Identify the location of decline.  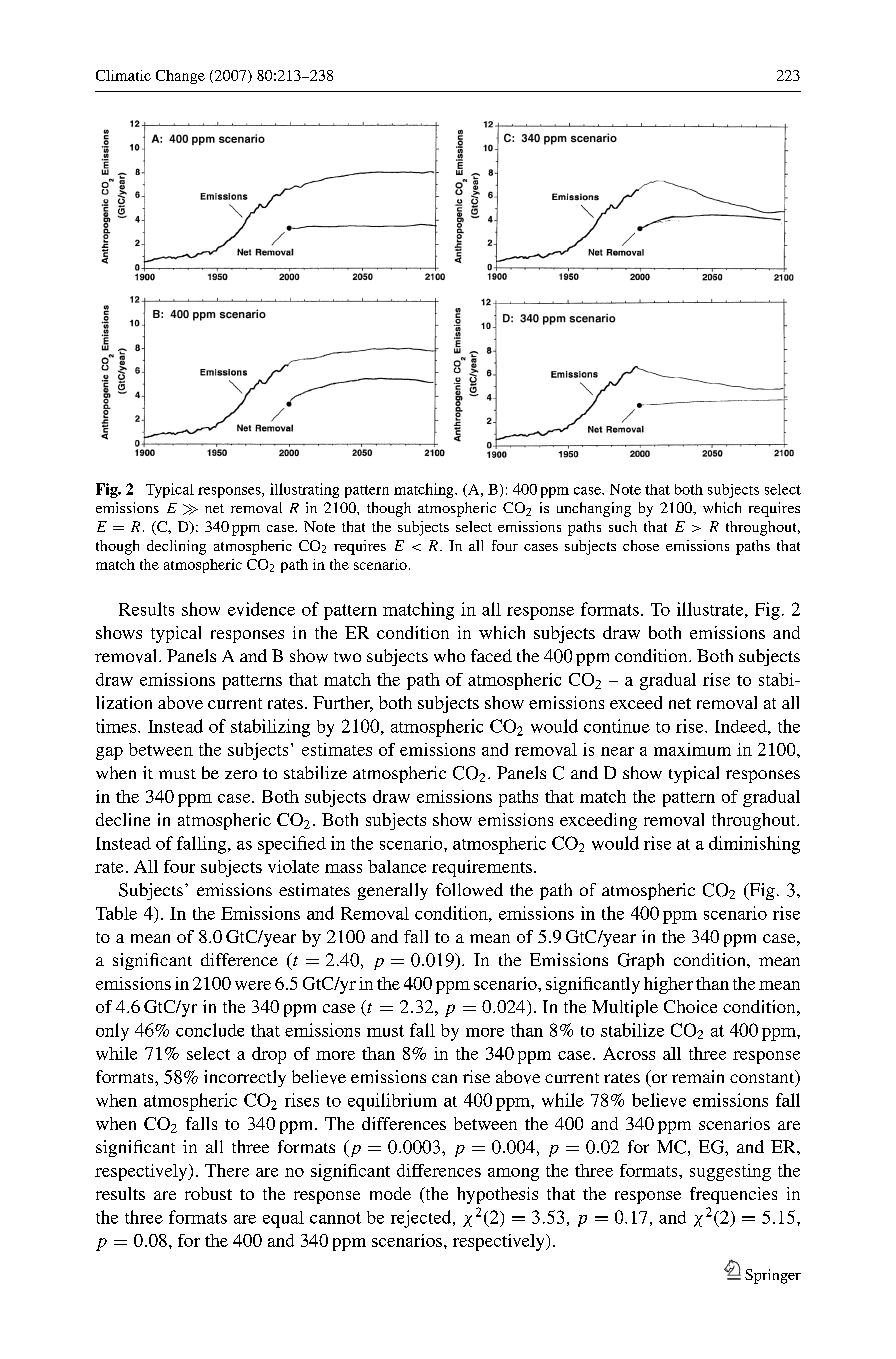
(123, 819).
